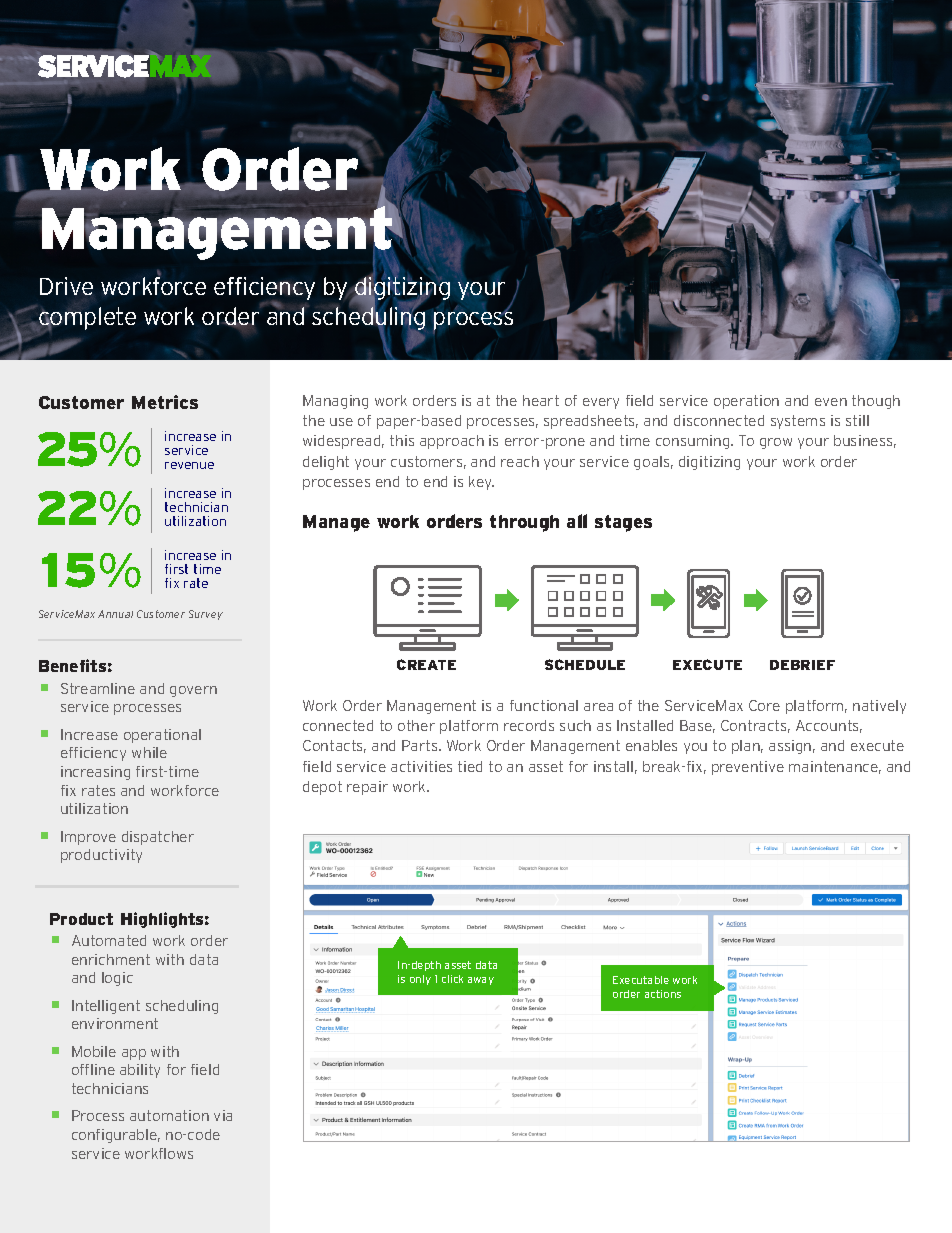  Describe the element at coordinates (193, 691) in the image. I see `govern` at that location.
